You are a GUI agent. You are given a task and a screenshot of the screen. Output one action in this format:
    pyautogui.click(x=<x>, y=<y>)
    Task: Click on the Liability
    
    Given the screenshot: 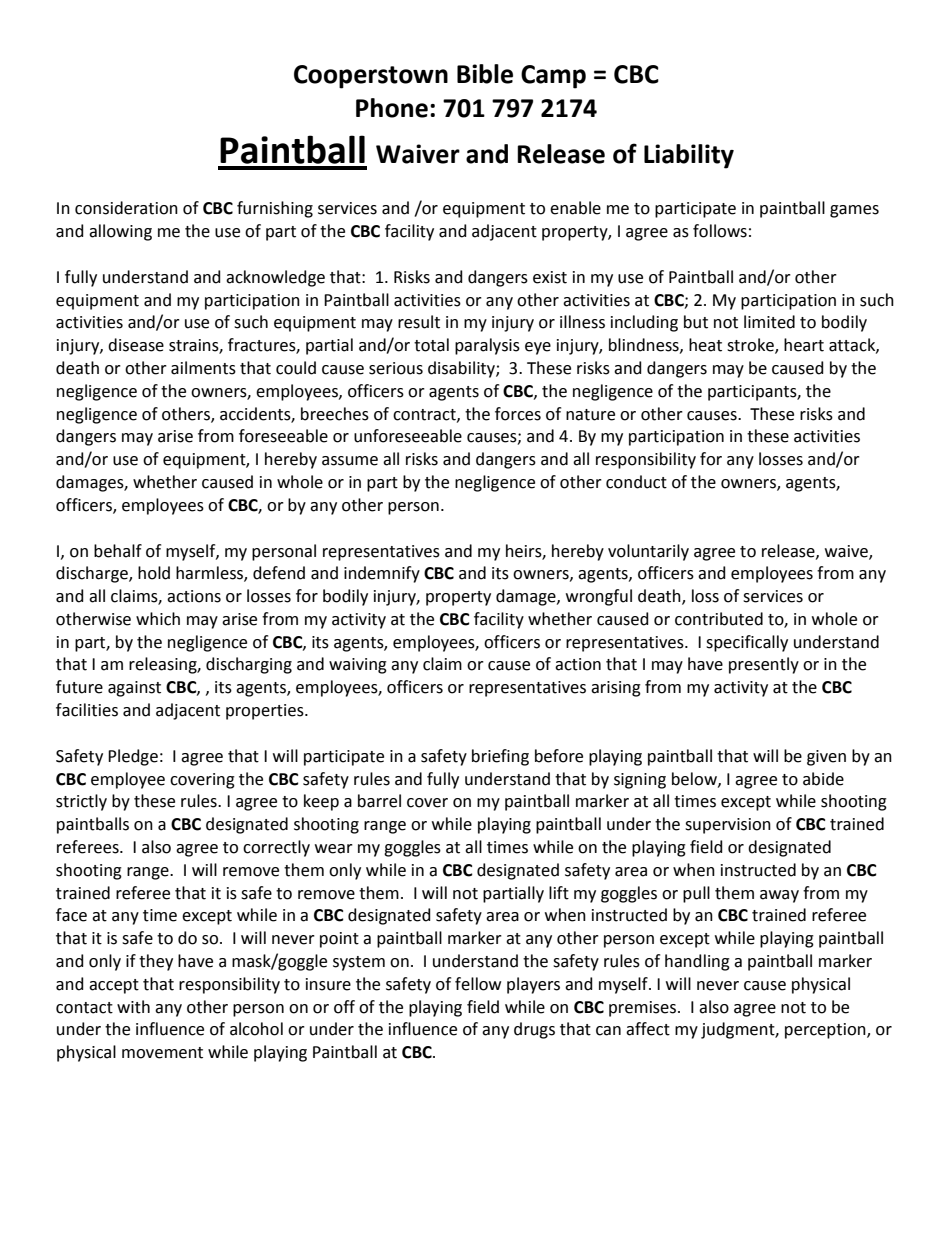 What is the action you would take?
    pyautogui.click(x=689, y=156)
